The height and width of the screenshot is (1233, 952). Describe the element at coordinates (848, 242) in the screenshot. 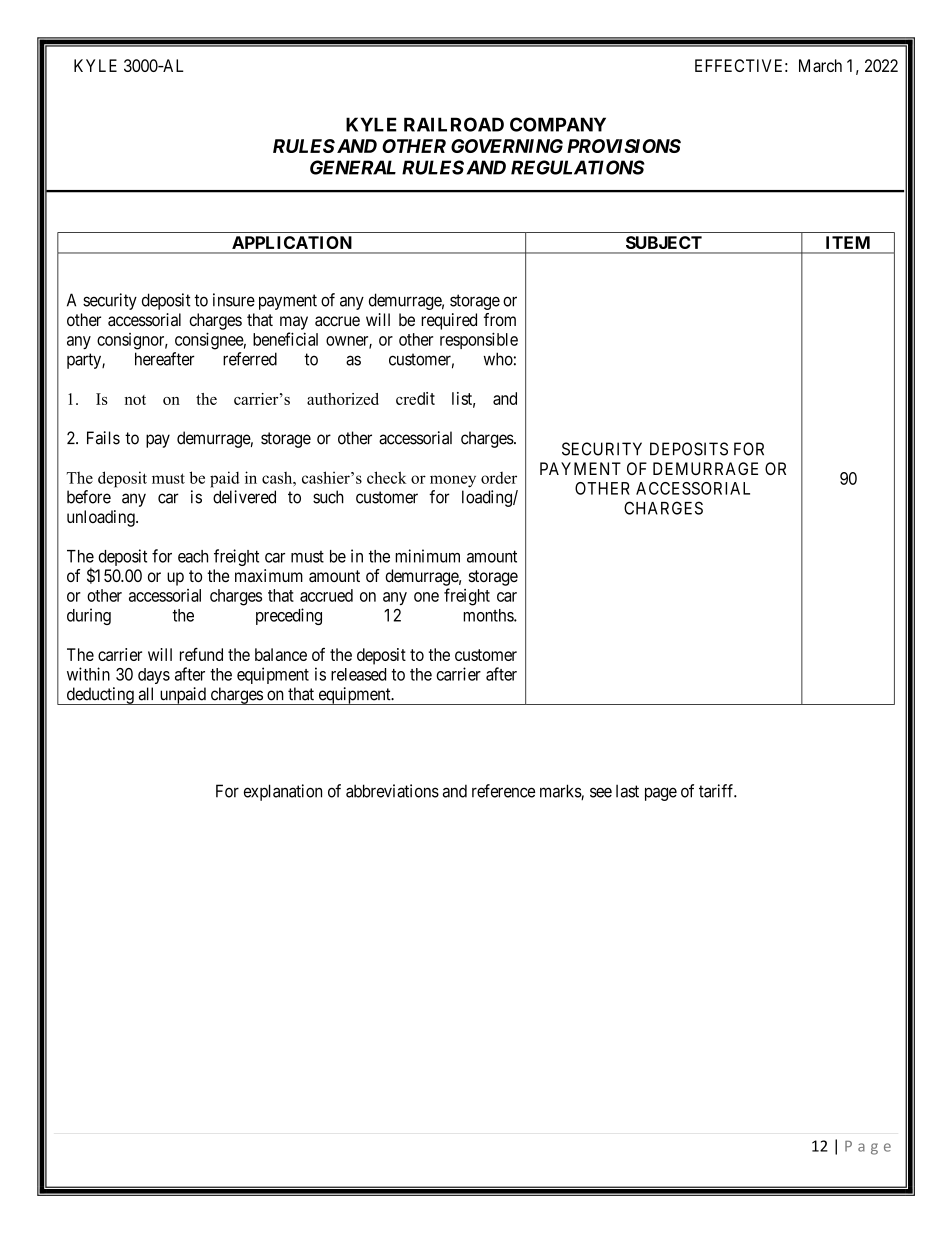

I see `ITEM` at that location.
